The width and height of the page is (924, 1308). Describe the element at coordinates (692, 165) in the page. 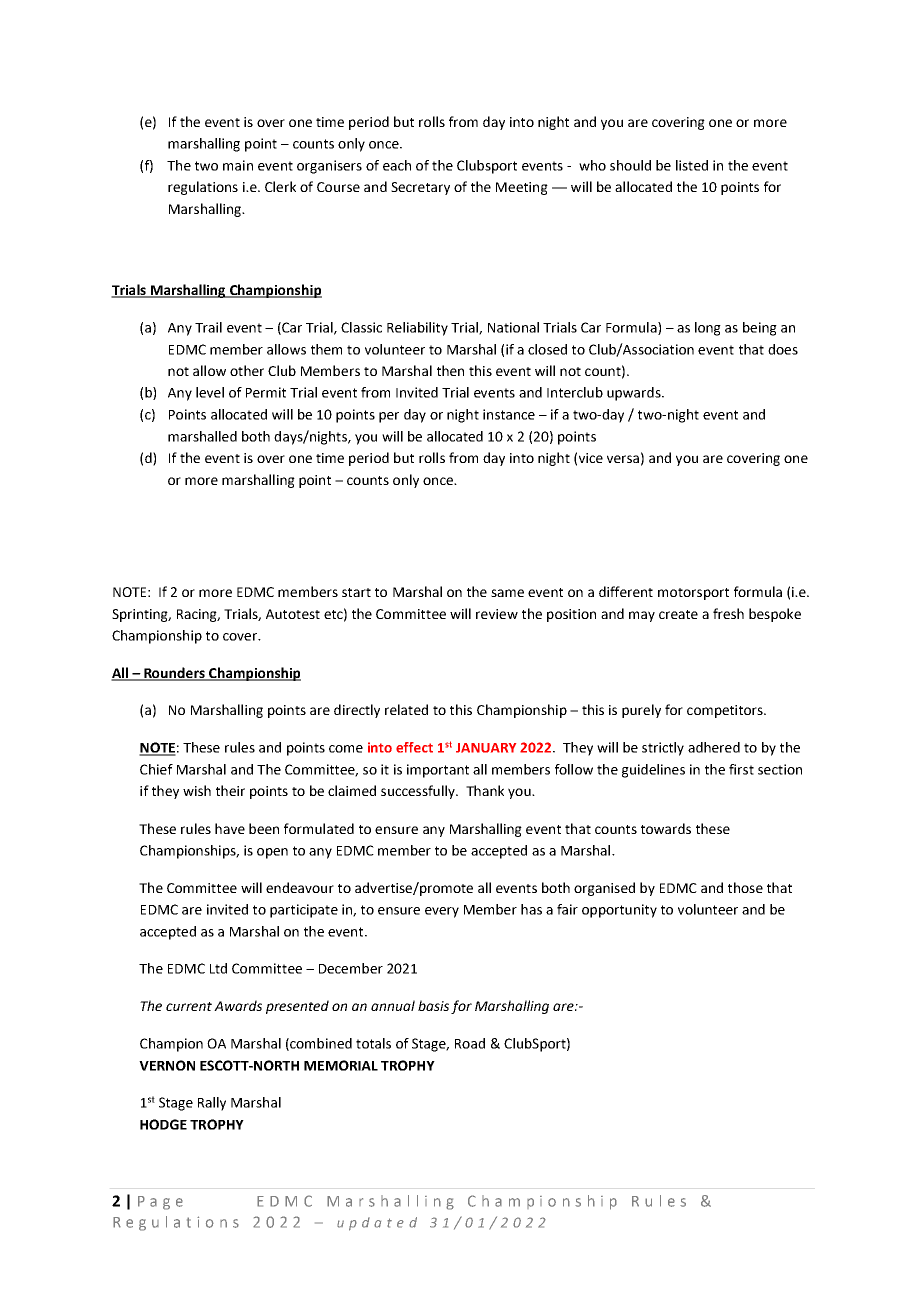

I see `listed` at that location.
